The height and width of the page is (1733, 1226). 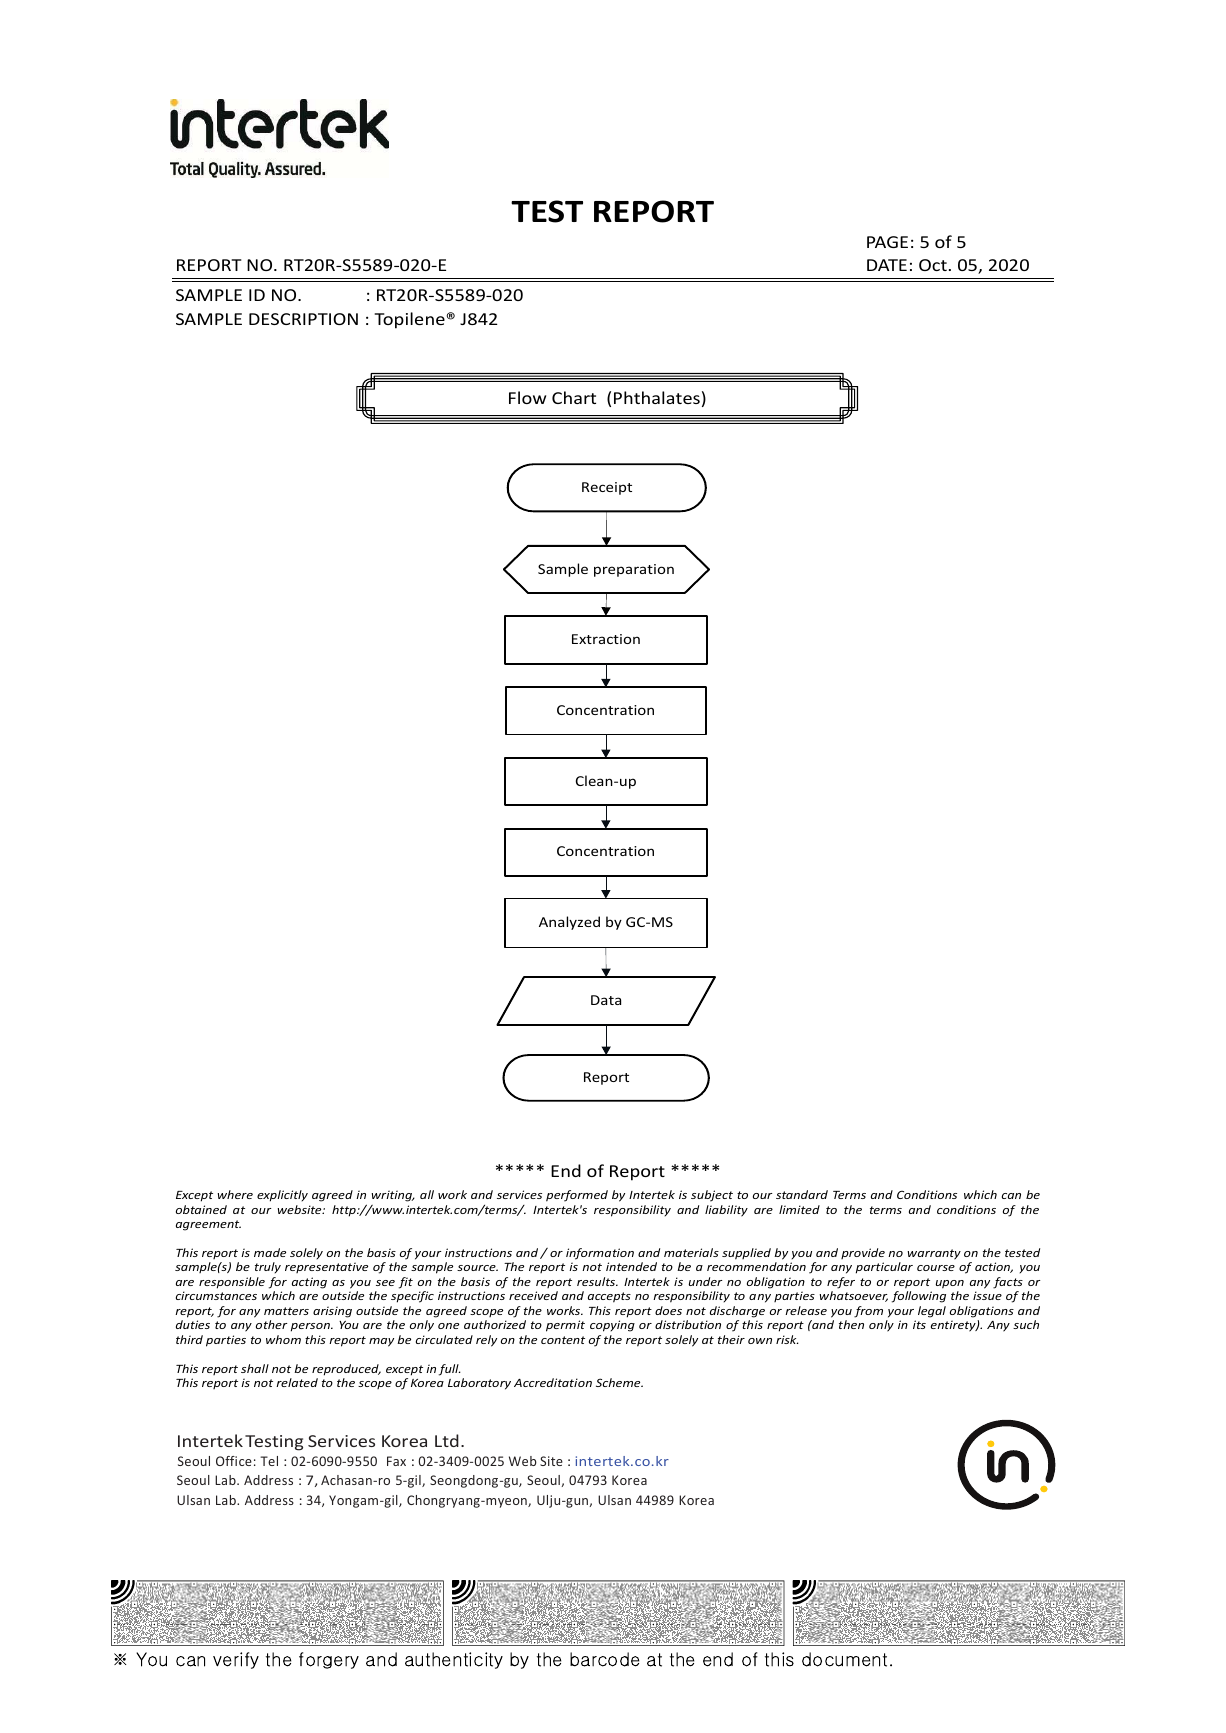 I want to click on acting, so click(x=309, y=1283).
